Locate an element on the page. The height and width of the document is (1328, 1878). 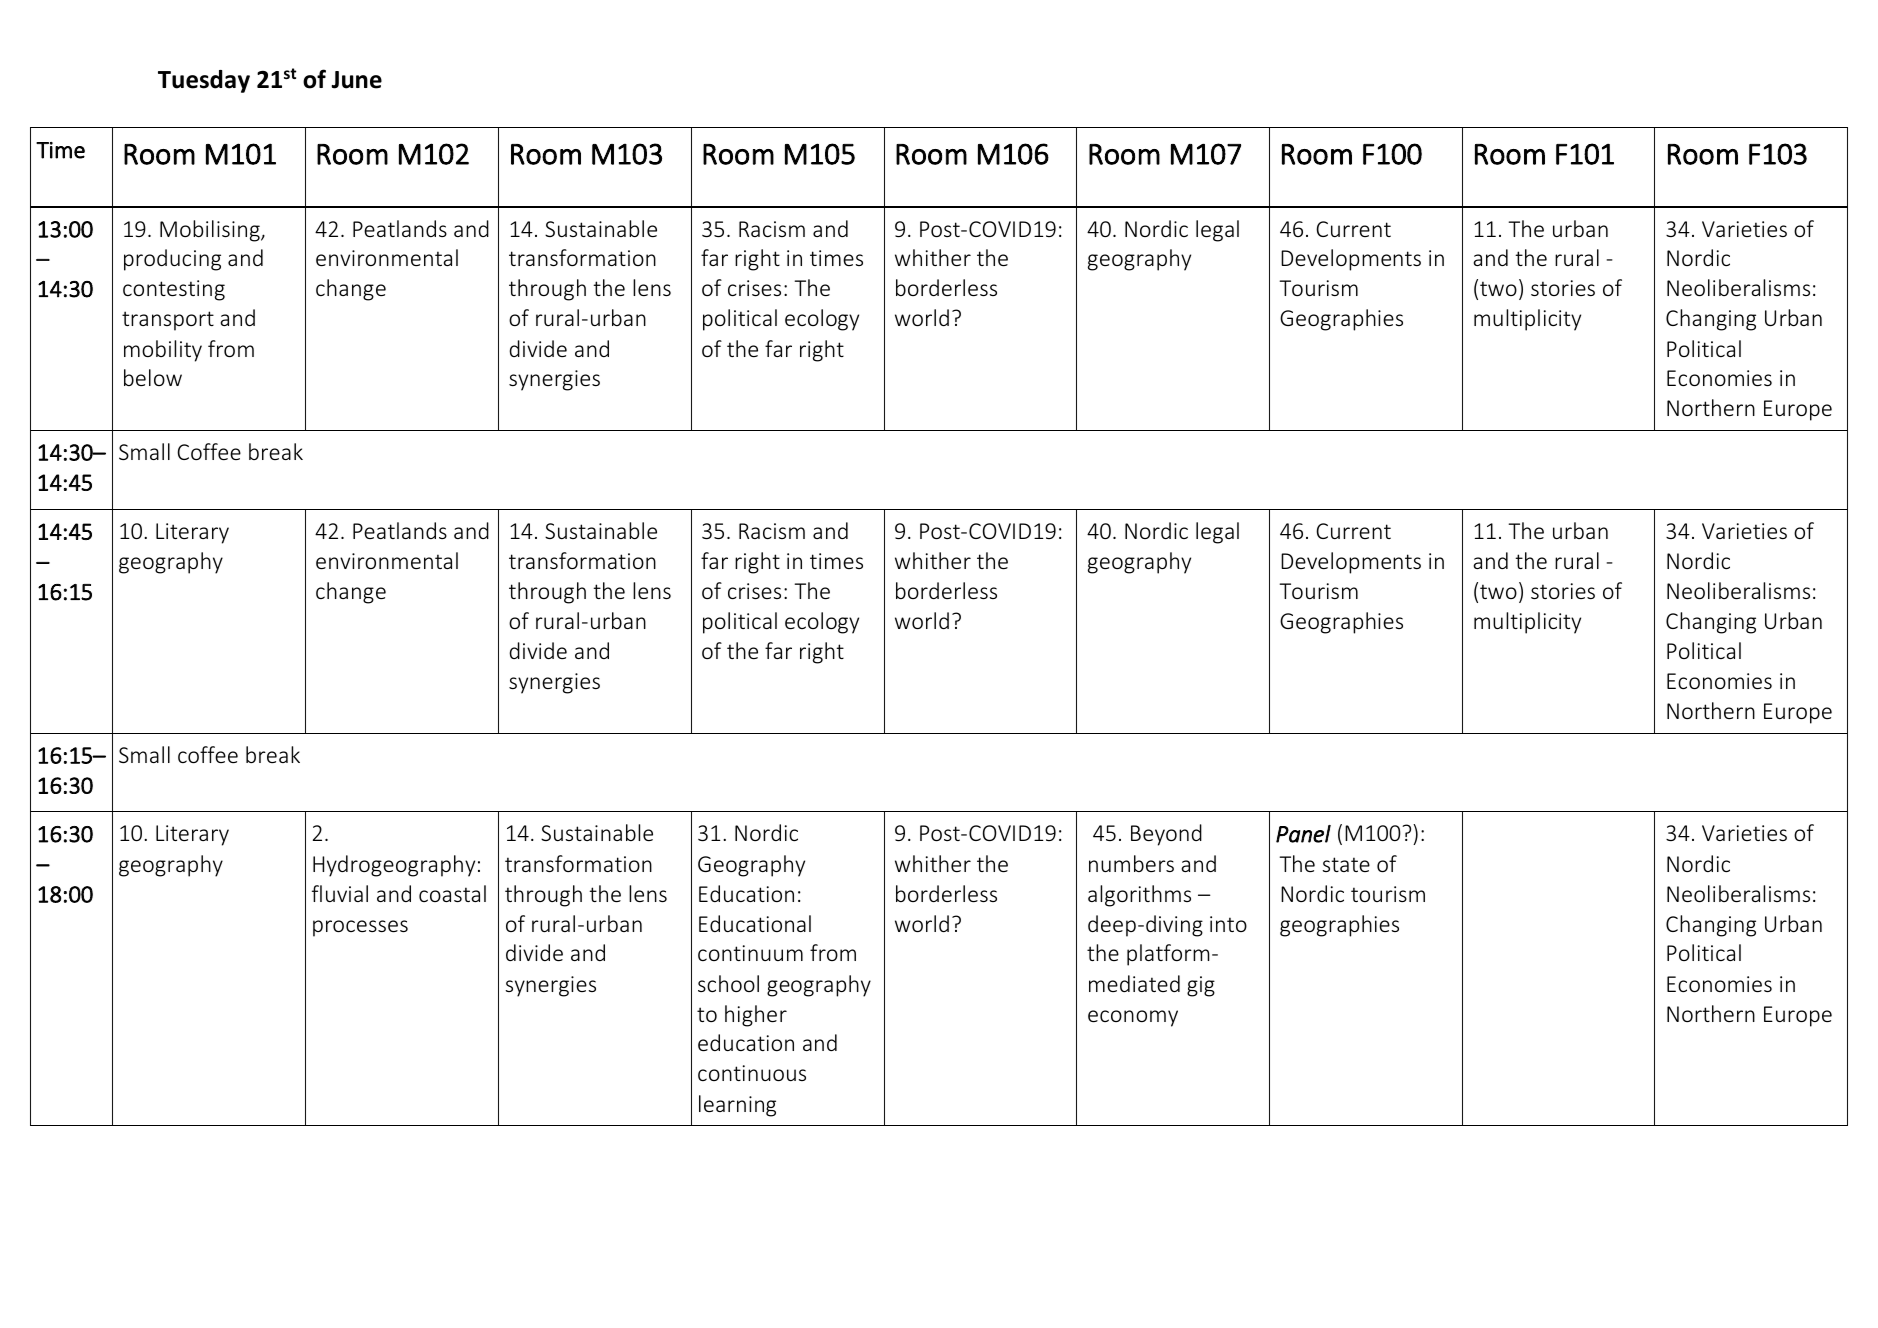
economy is located at coordinates (1133, 1018).
